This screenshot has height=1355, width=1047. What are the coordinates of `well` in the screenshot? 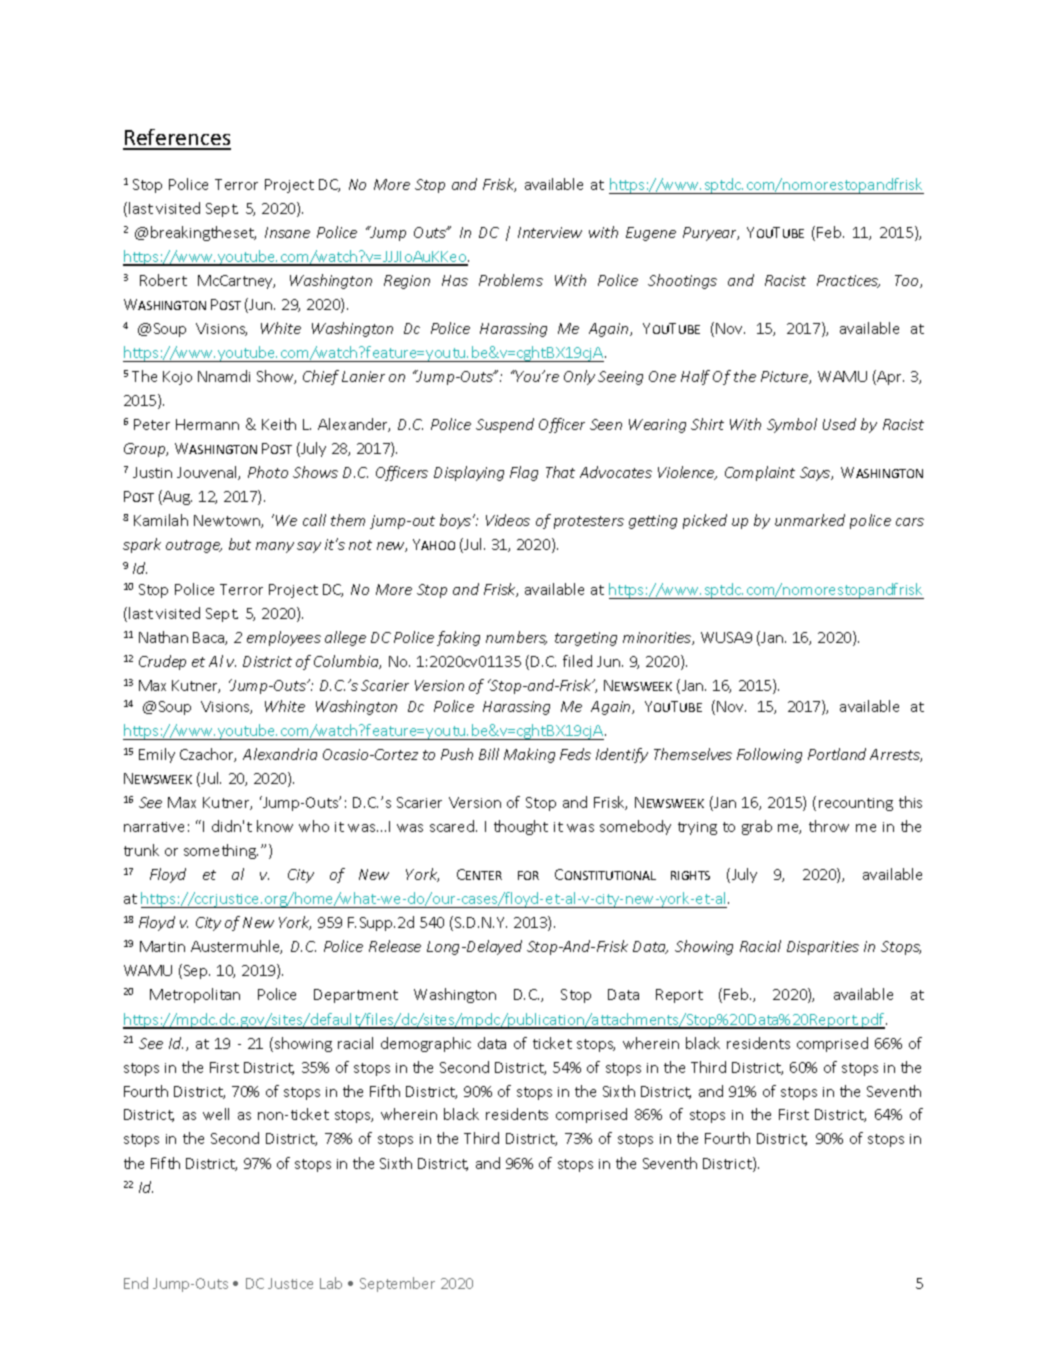 It's located at (216, 1114).
